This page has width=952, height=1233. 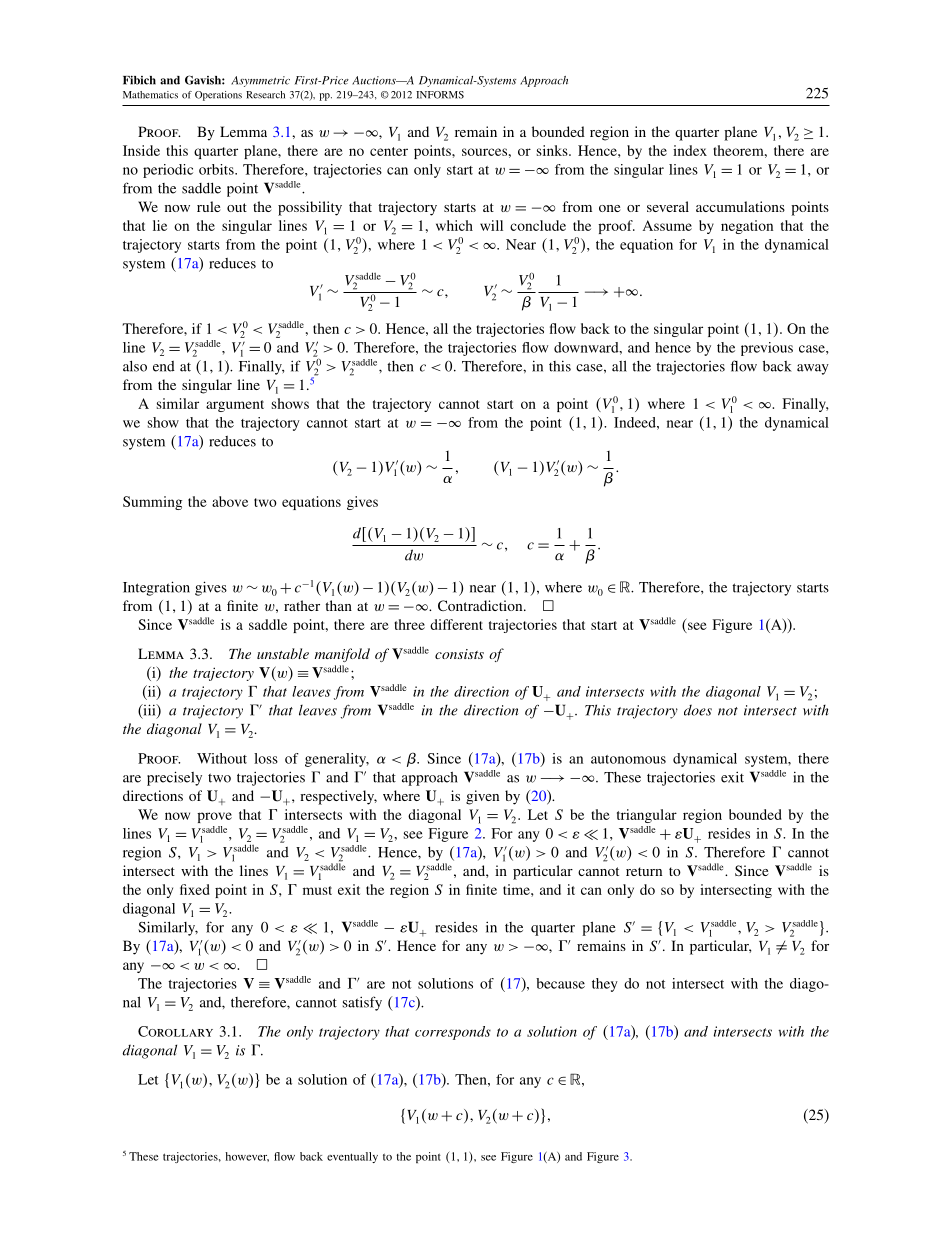 I want to click on INFORMS, so click(x=440, y=95).
